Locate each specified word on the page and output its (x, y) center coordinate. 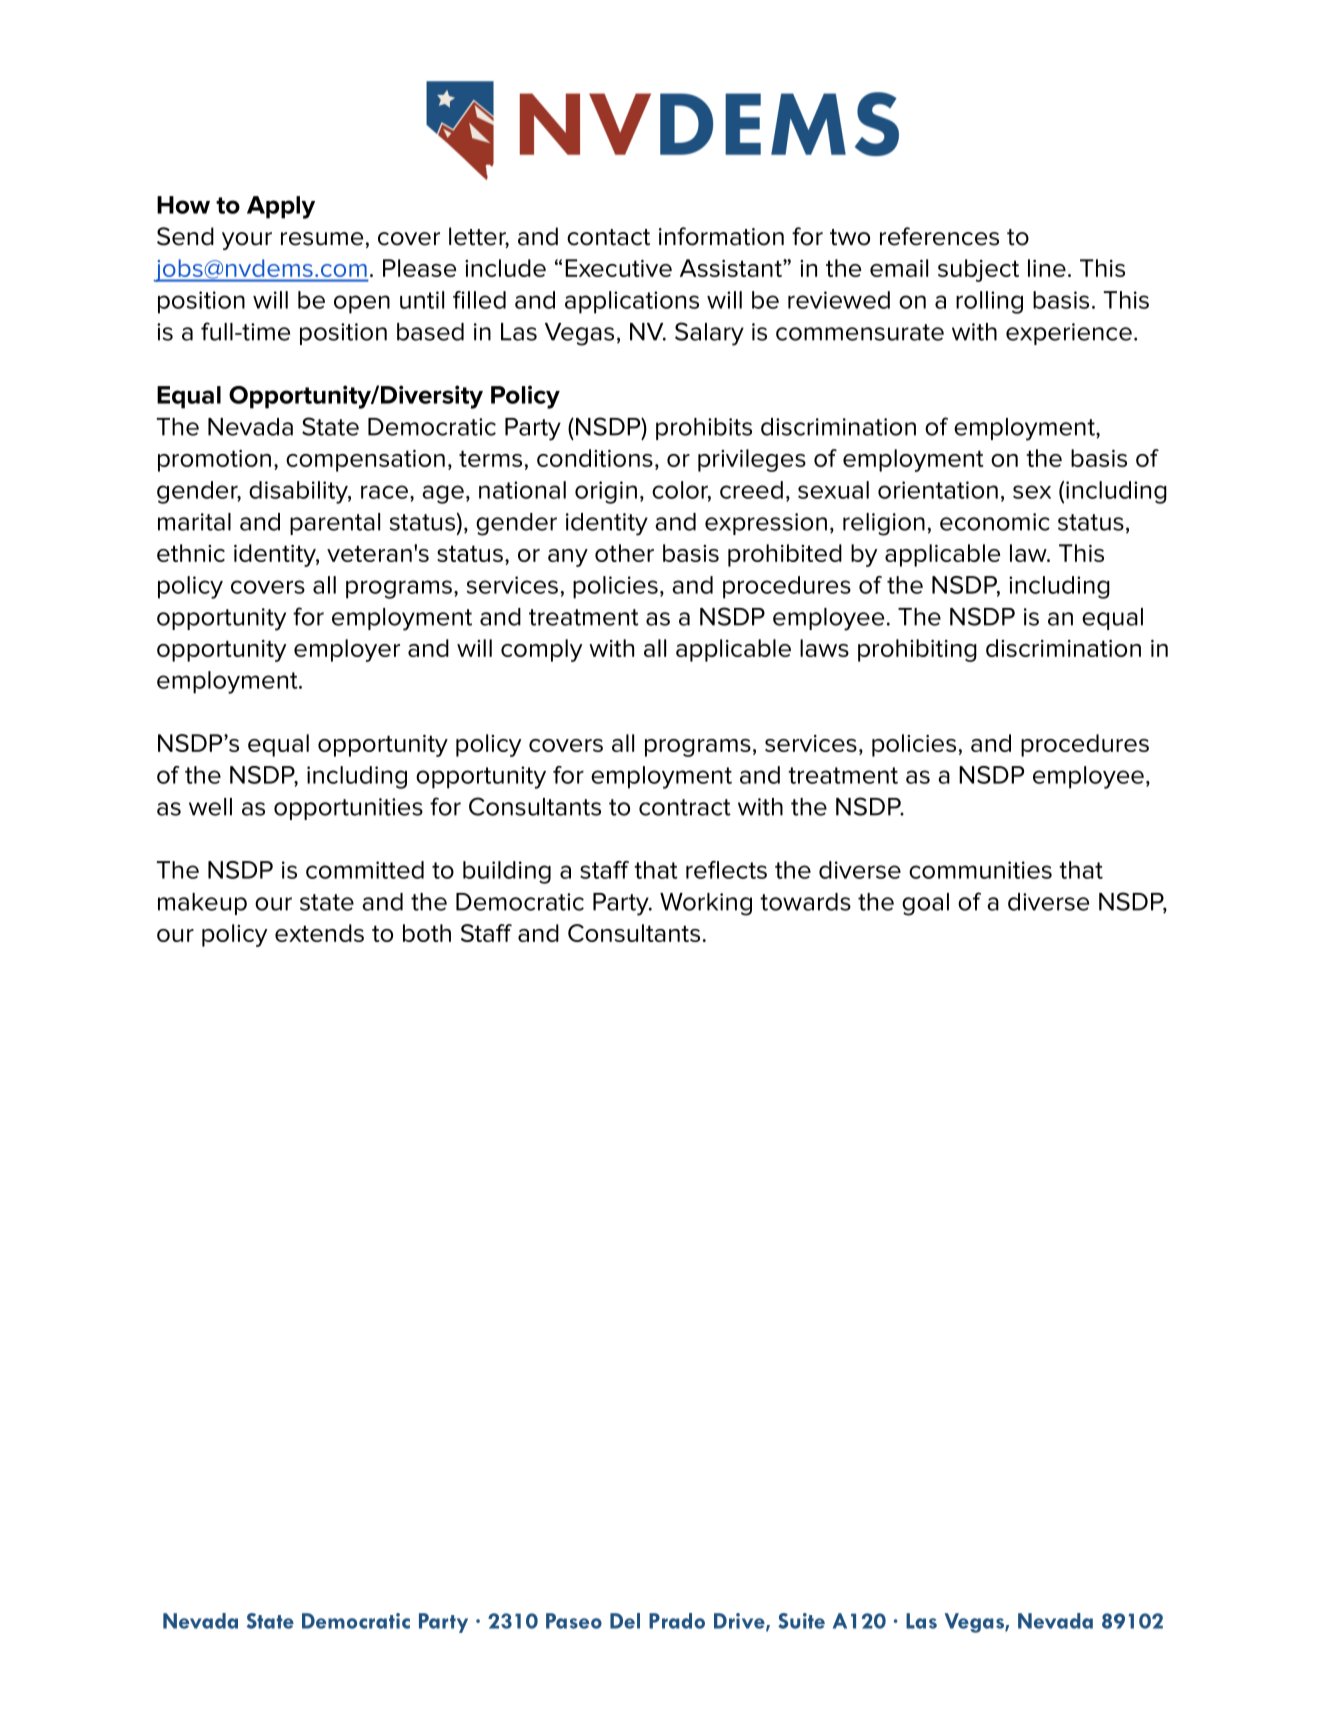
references (939, 236)
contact (608, 237)
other (624, 553)
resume (322, 239)
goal (925, 904)
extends (319, 933)
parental (335, 524)
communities (980, 870)
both (427, 933)
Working (706, 904)
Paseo (574, 1621)
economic (995, 522)
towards (805, 902)
